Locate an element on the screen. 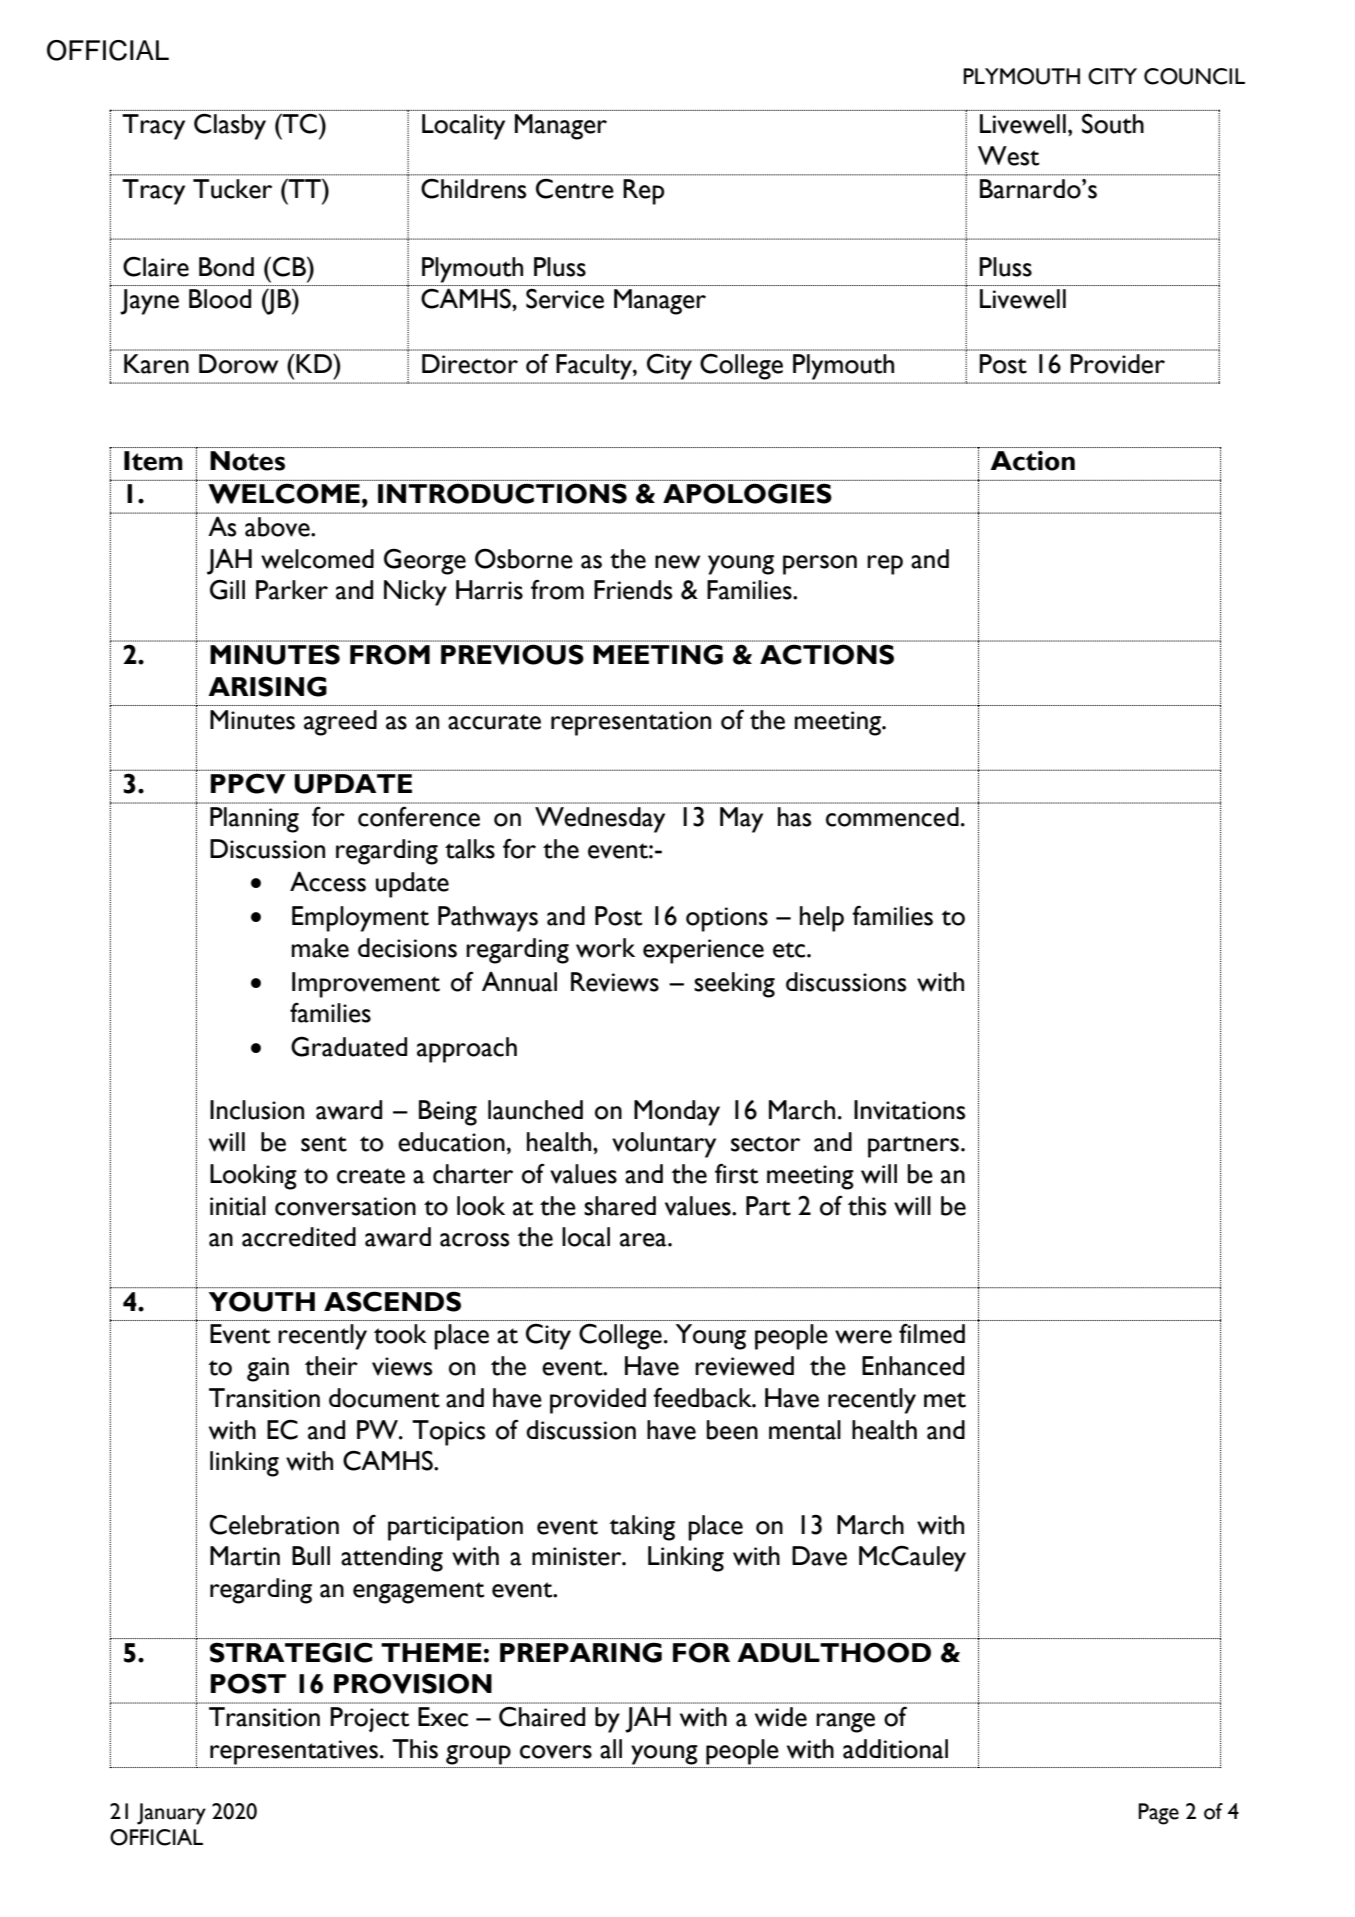  commenced is located at coordinates (892, 817).
